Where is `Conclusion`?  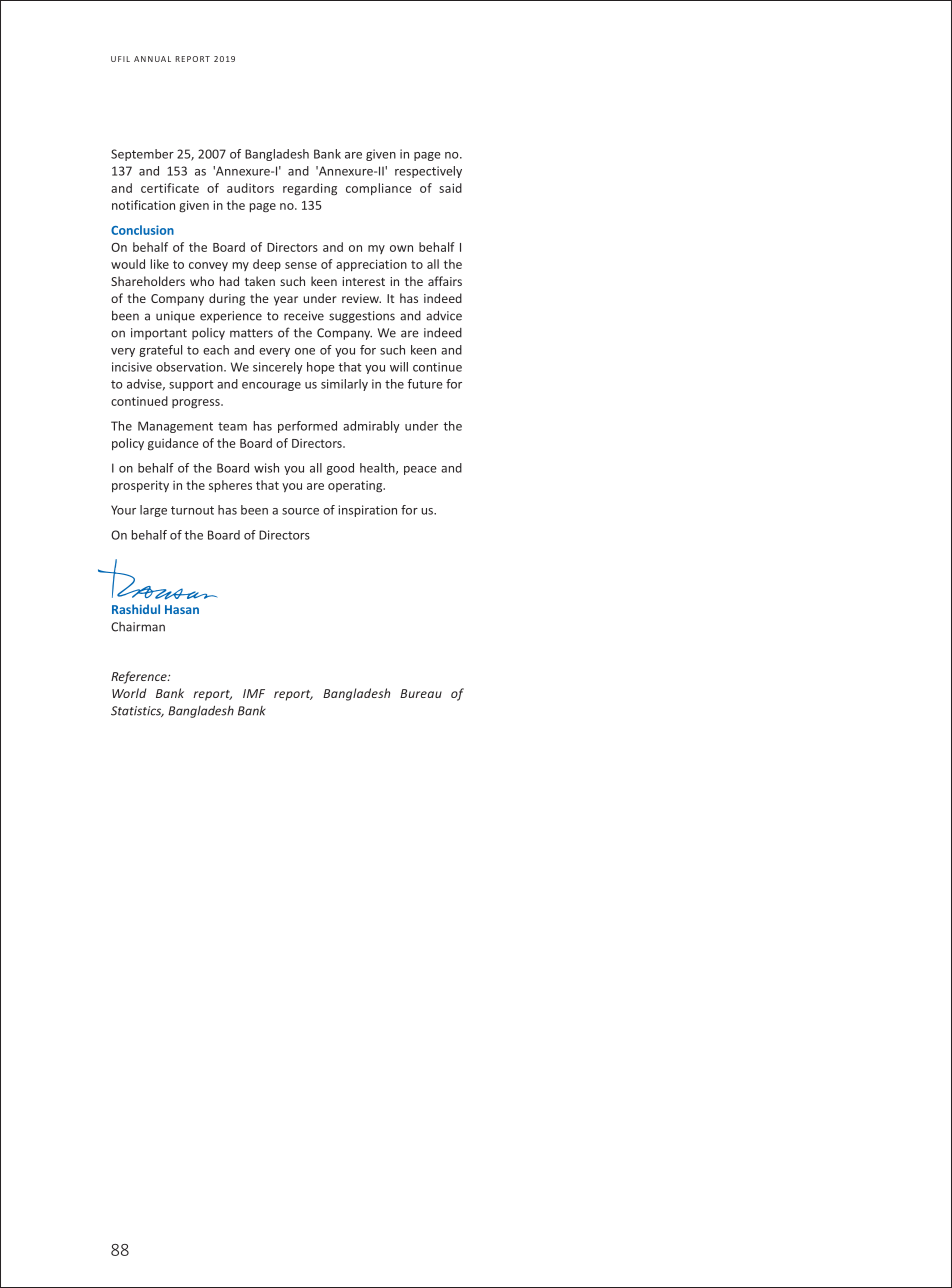 Conclusion is located at coordinates (142, 230).
